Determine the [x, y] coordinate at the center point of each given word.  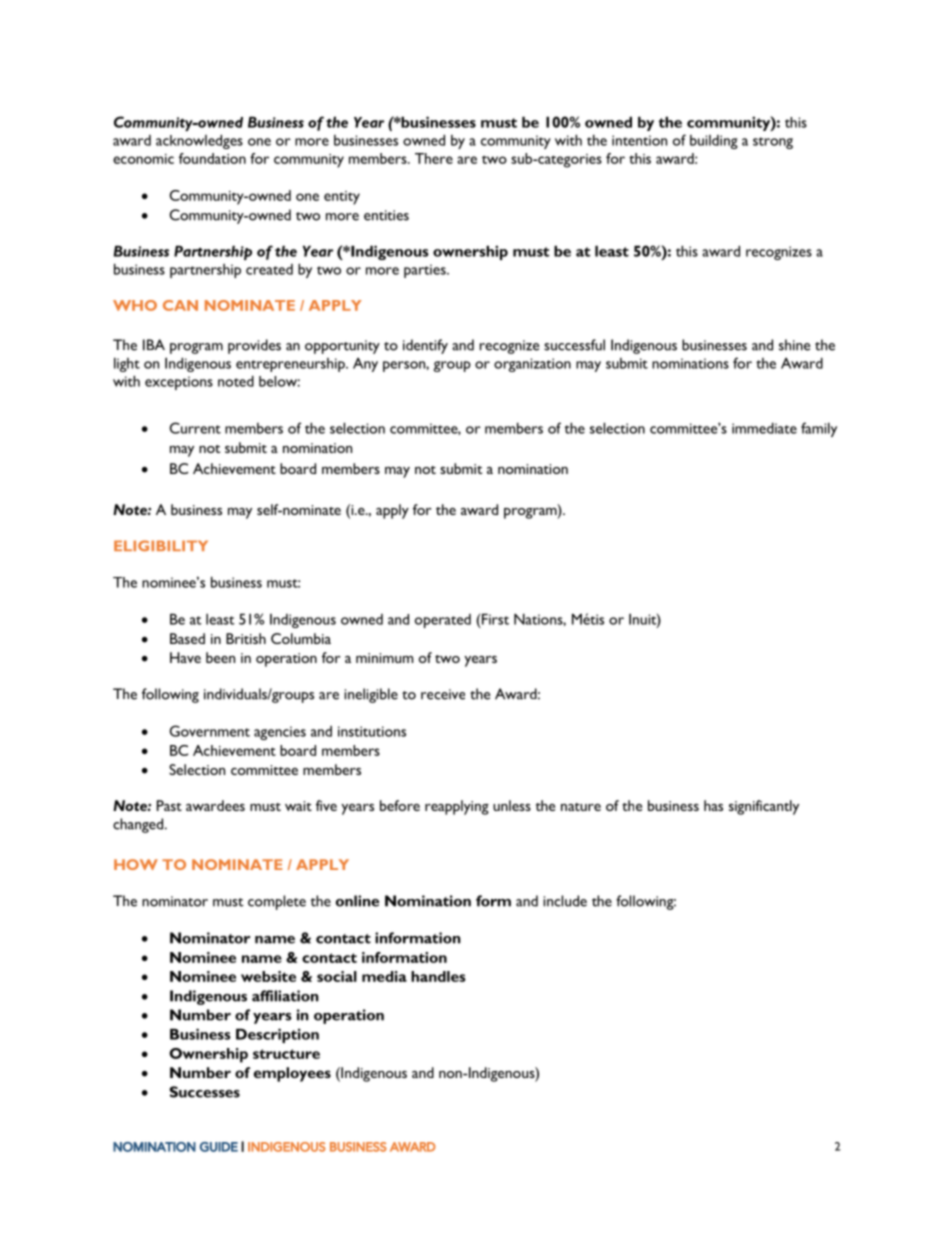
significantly [764, 807]
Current [195, 428]
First [495, 619]
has [713, 805]
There [434, 158]
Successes [204, 1092]
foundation [212, 158]
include [565, 901]
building [714, 142]
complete [277, 902]
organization [532, 365]
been [220, 657]
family [819, 429]
